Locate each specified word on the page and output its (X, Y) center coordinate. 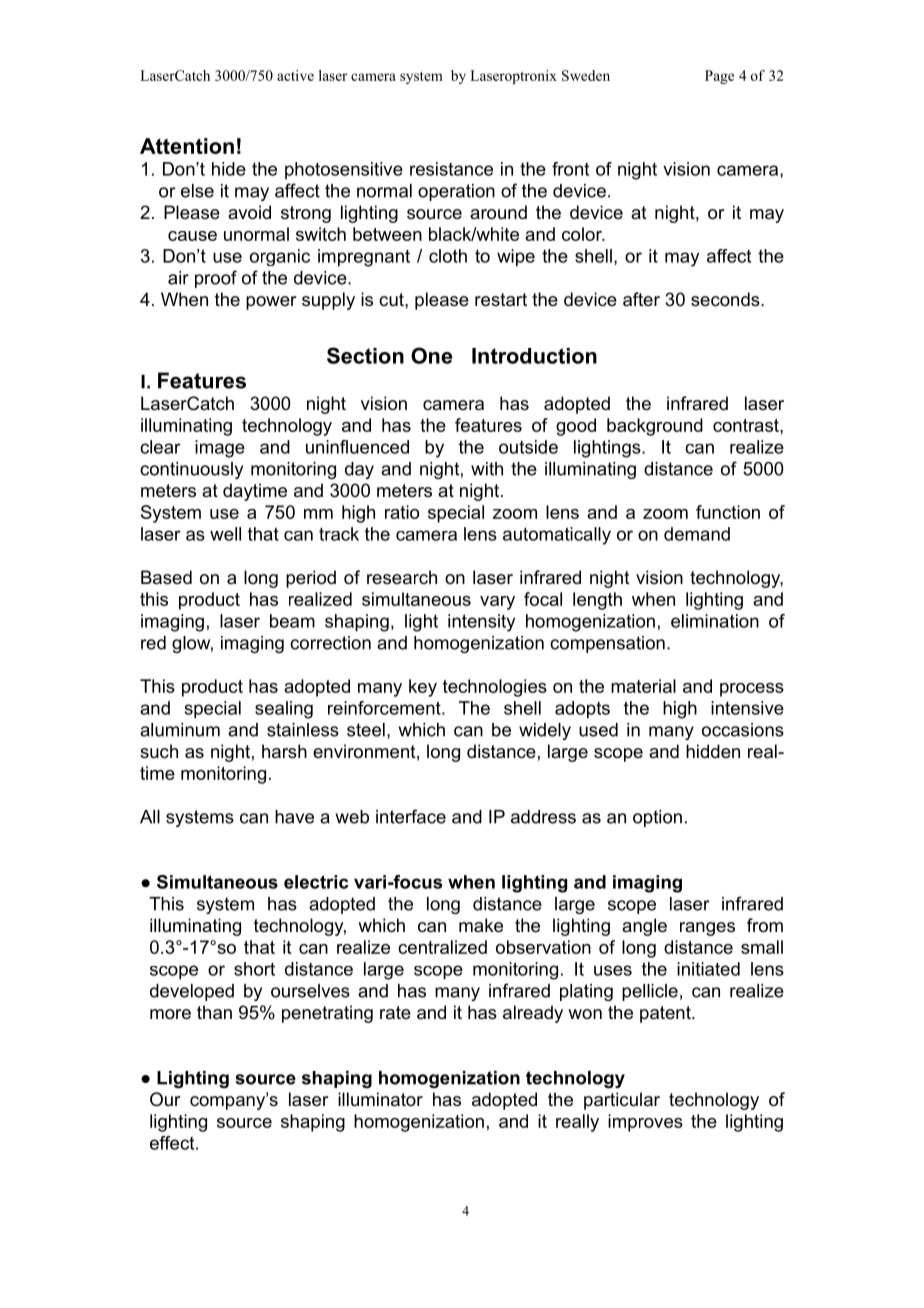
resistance (451, 169)
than (214, 1012)
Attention (187, 146)
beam (292, 621)
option (657, 818)
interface (411, 816)
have (294, 817)
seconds (726, 299)
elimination (715, 621)
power (271, 303)
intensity (481, 623)
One (431, 355)
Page (719, 77)
